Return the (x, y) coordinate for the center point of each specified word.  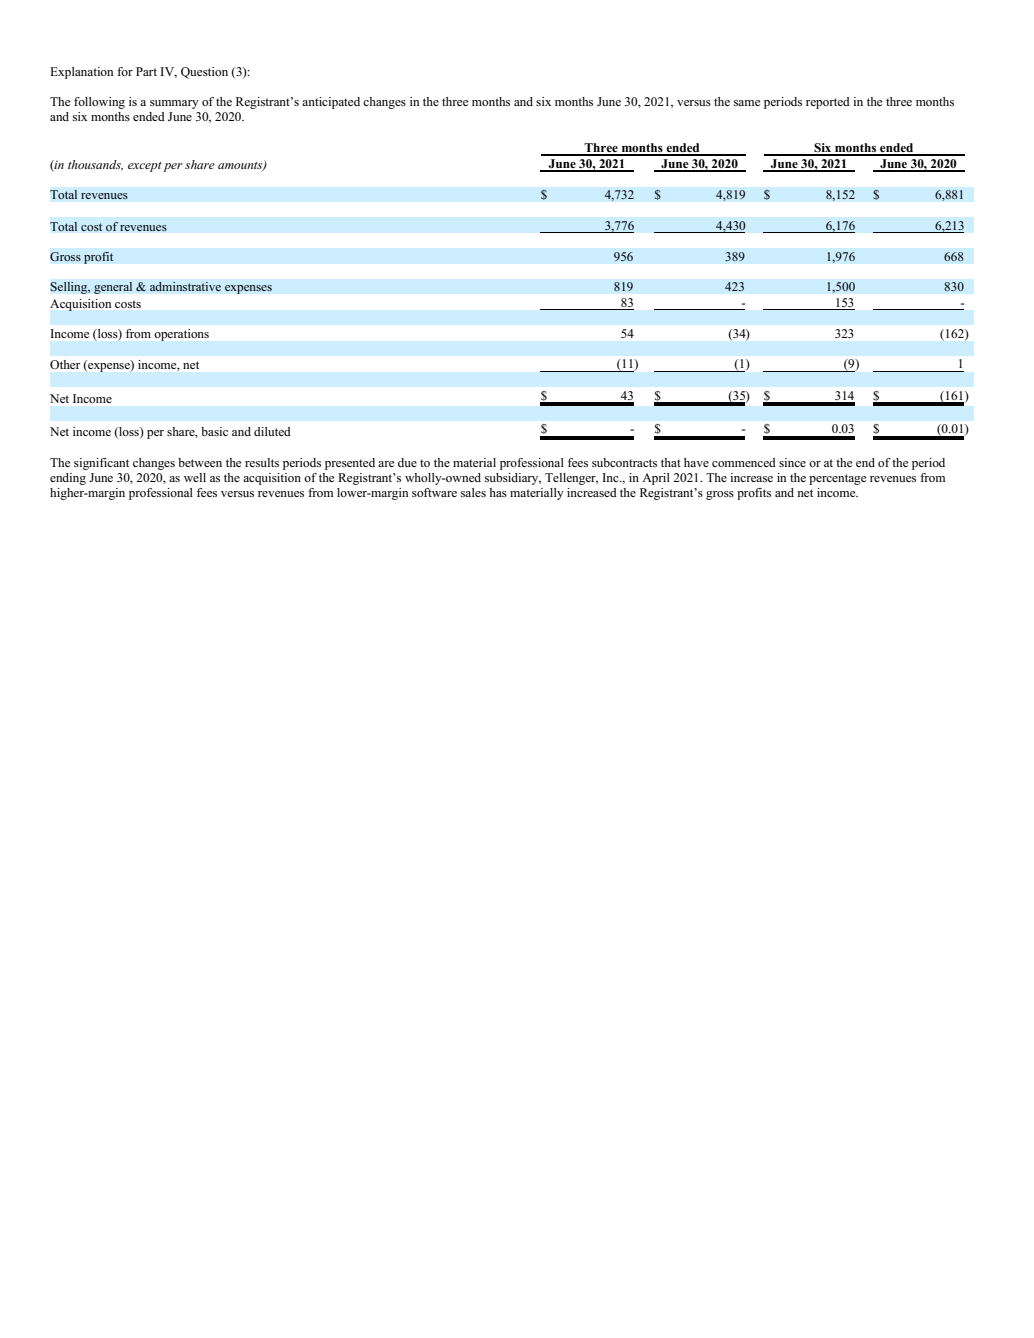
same (747, 103)
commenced (744, 462)
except (145, 167)
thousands (95, 165)
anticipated (331, 103)
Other (65, 365)
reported (828, 103)
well (195, 477)
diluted (272, 431)
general (113, 288)
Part (146, 71)
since (792, 462)
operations (182, 335)
